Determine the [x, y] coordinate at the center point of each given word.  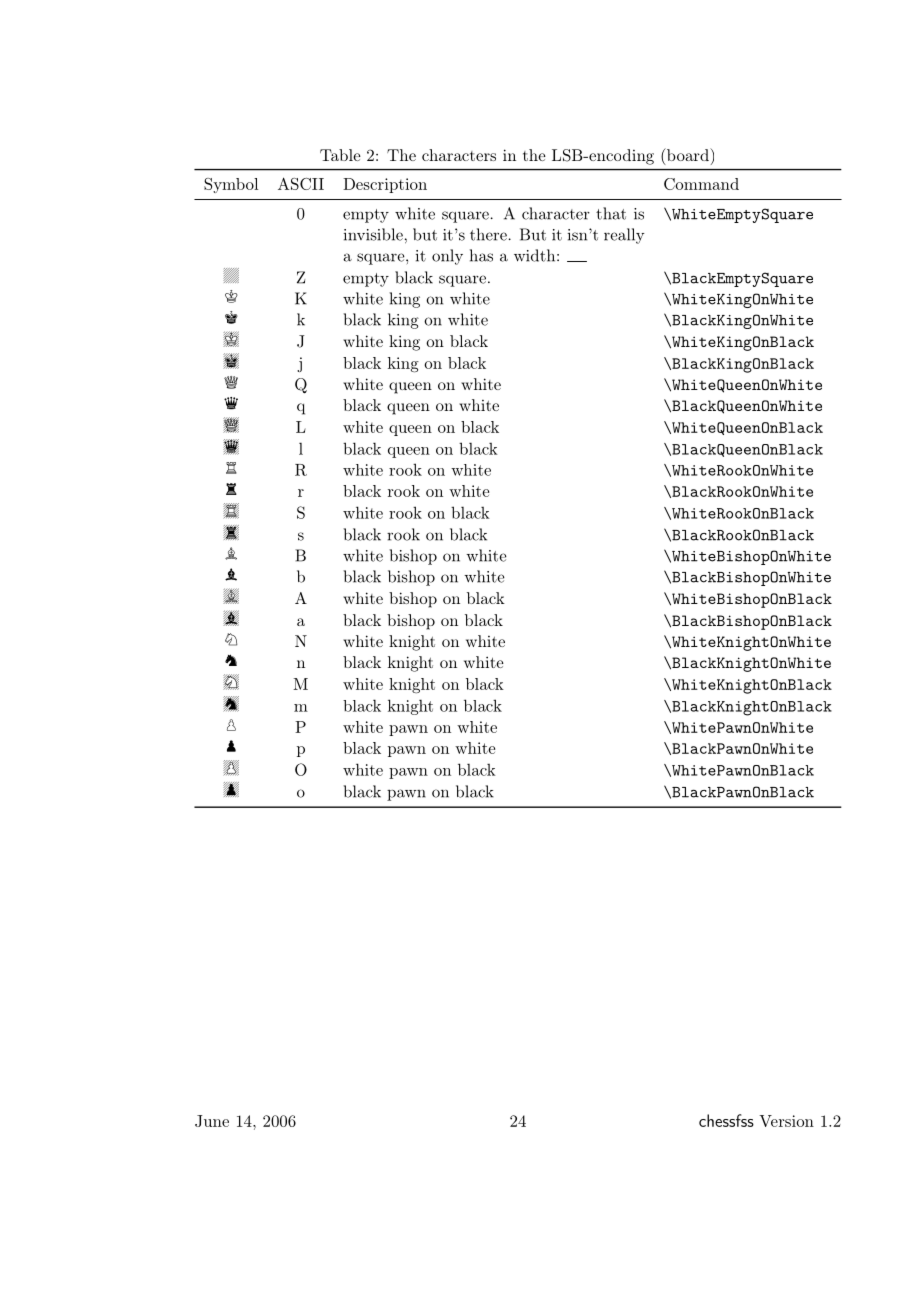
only [447, 257]
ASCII [301, 183]
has [481, 255]
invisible [373, 234]
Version [786, 1121]
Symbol [231, 185]
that [611, 213]
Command [701, 184]
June [212, 1121]
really [624, 236]
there [488, 234]
